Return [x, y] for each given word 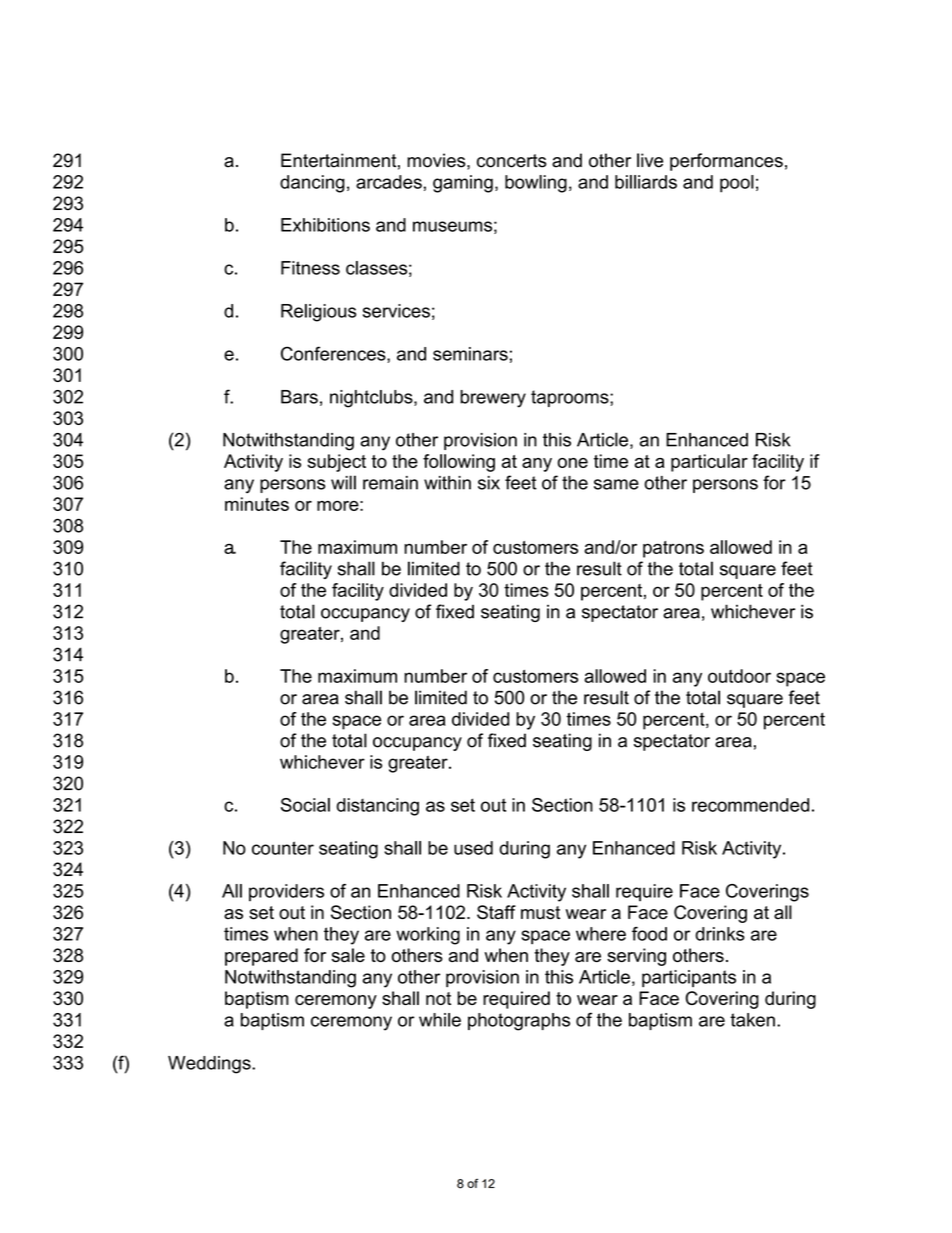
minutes [257, 504]
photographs [519, 1022]
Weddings [210, 1065]
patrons [673, 549]
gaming [463, 184]
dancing [312, 184]
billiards [646, 182]
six [489, 483]
